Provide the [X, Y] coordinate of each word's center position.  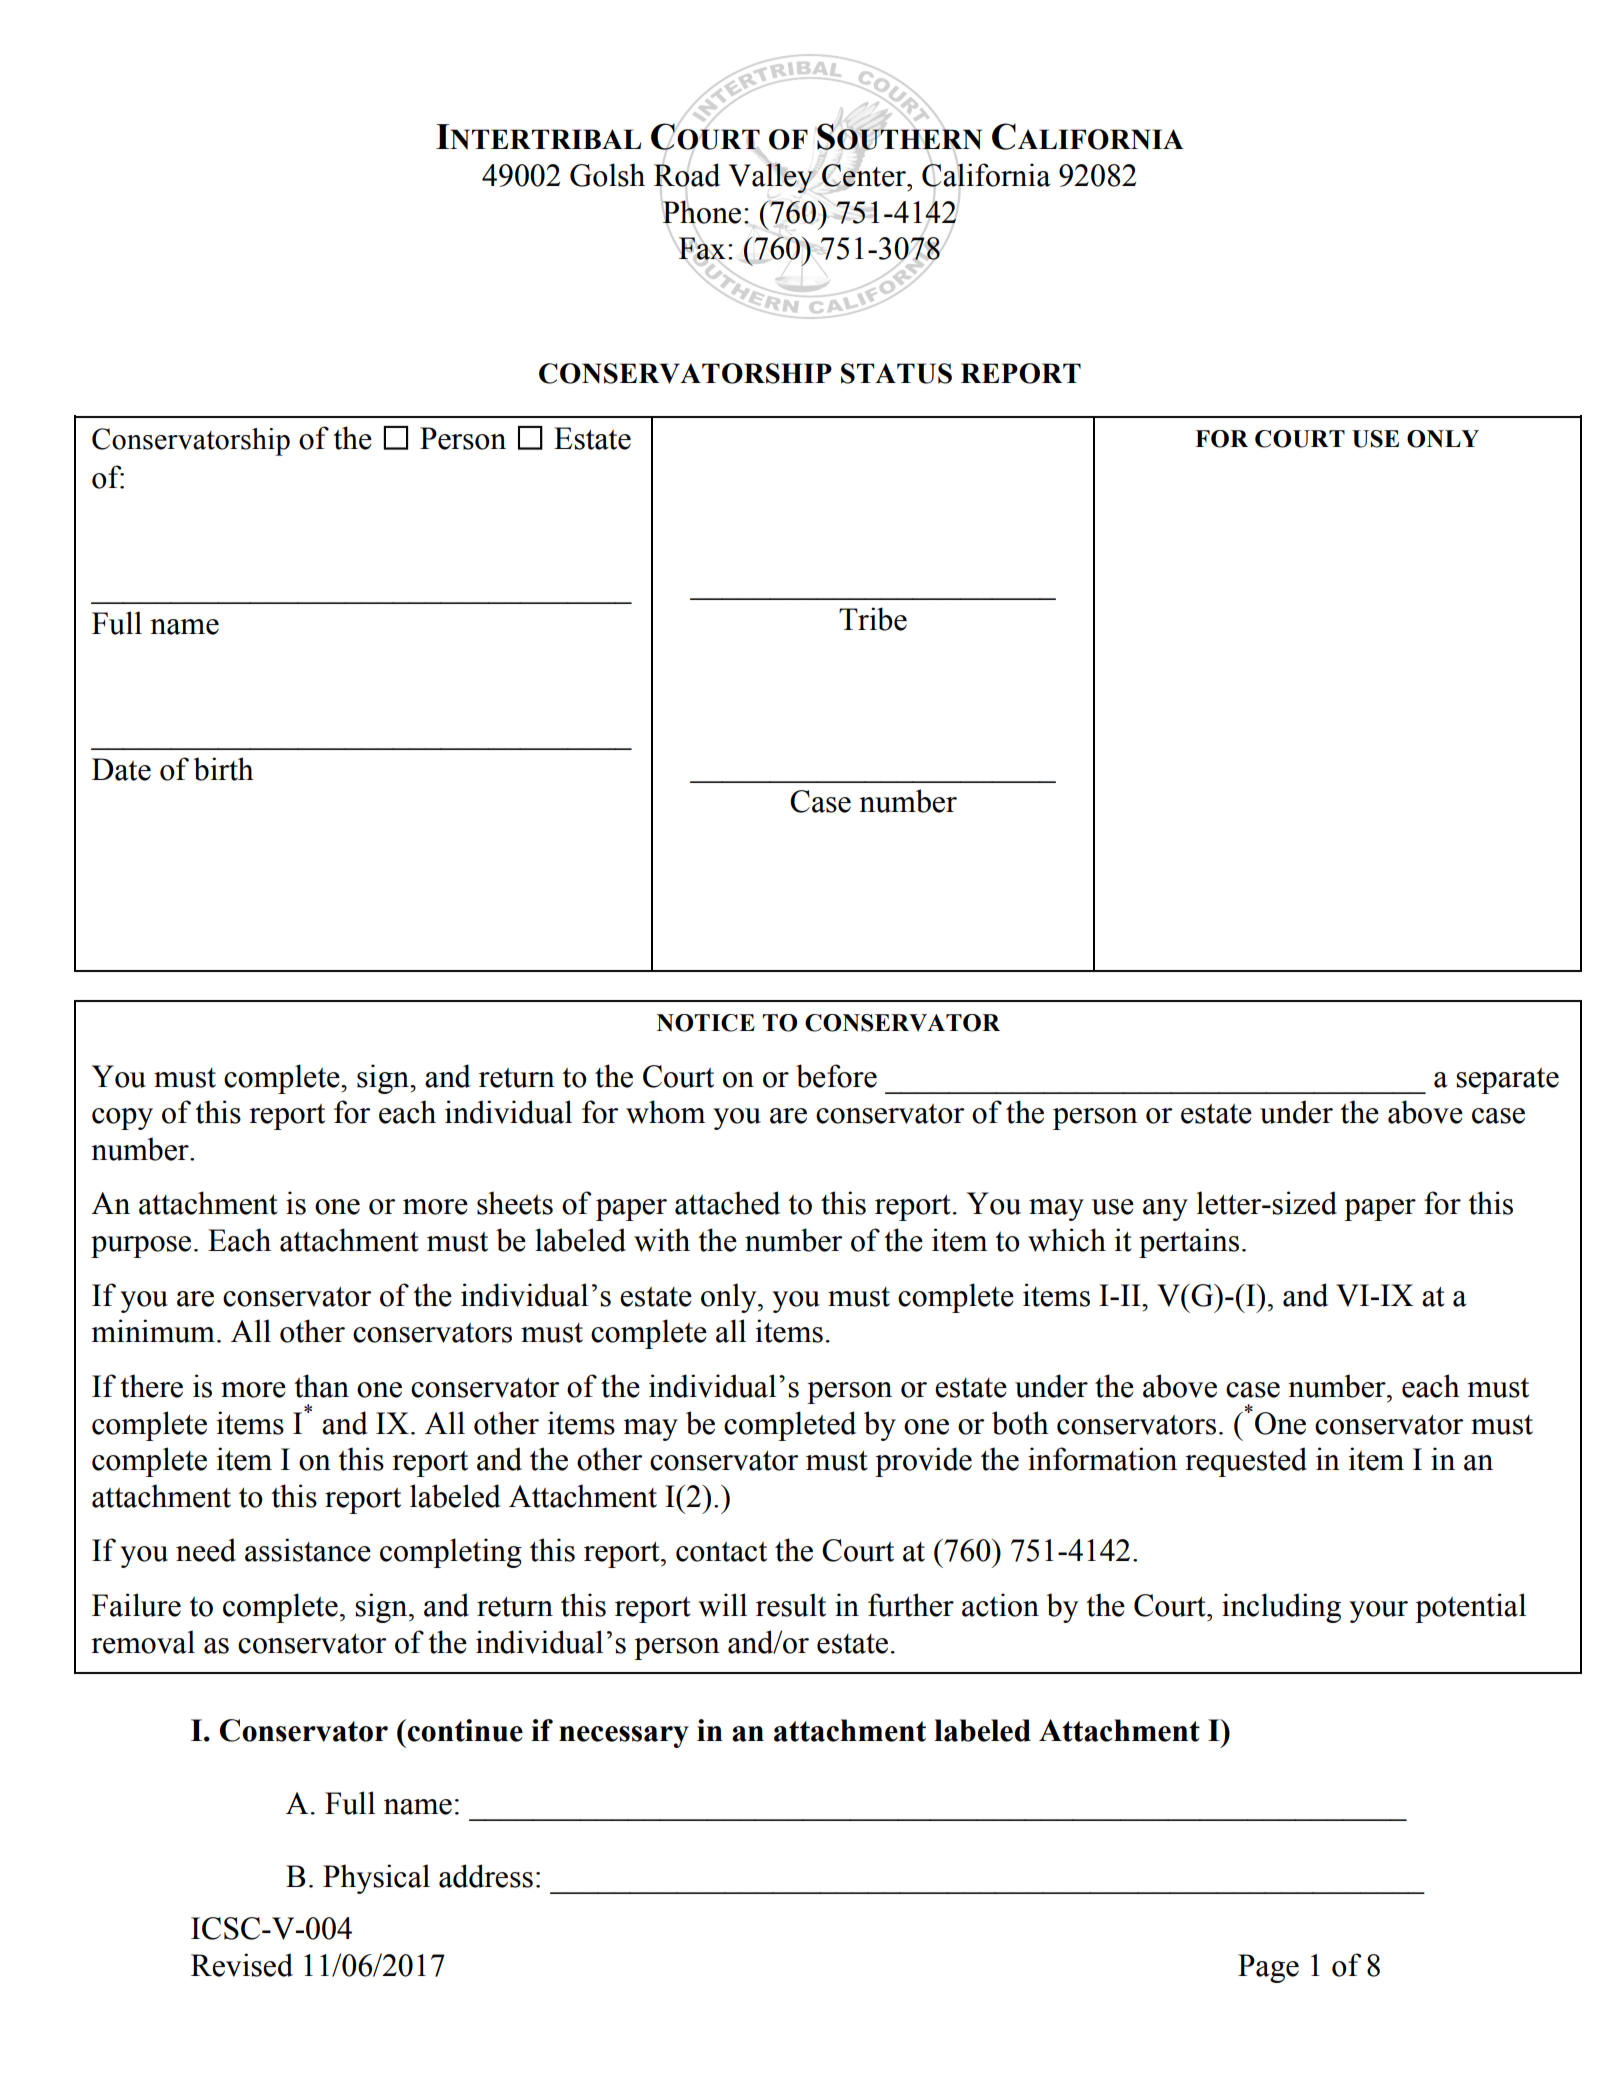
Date [121, 769]
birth [223, 769]
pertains [1189, 1243]
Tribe [873, 619]
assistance [308, 1550]
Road [687, 175]
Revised [242, 1965]
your [1378, 1612]
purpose [141, 1247]
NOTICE [706, 1023]
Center [865, 175]
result [791, 1605]
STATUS [896, 373]
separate [1507, 1081]
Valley [771, 178]
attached [727, 1203]
